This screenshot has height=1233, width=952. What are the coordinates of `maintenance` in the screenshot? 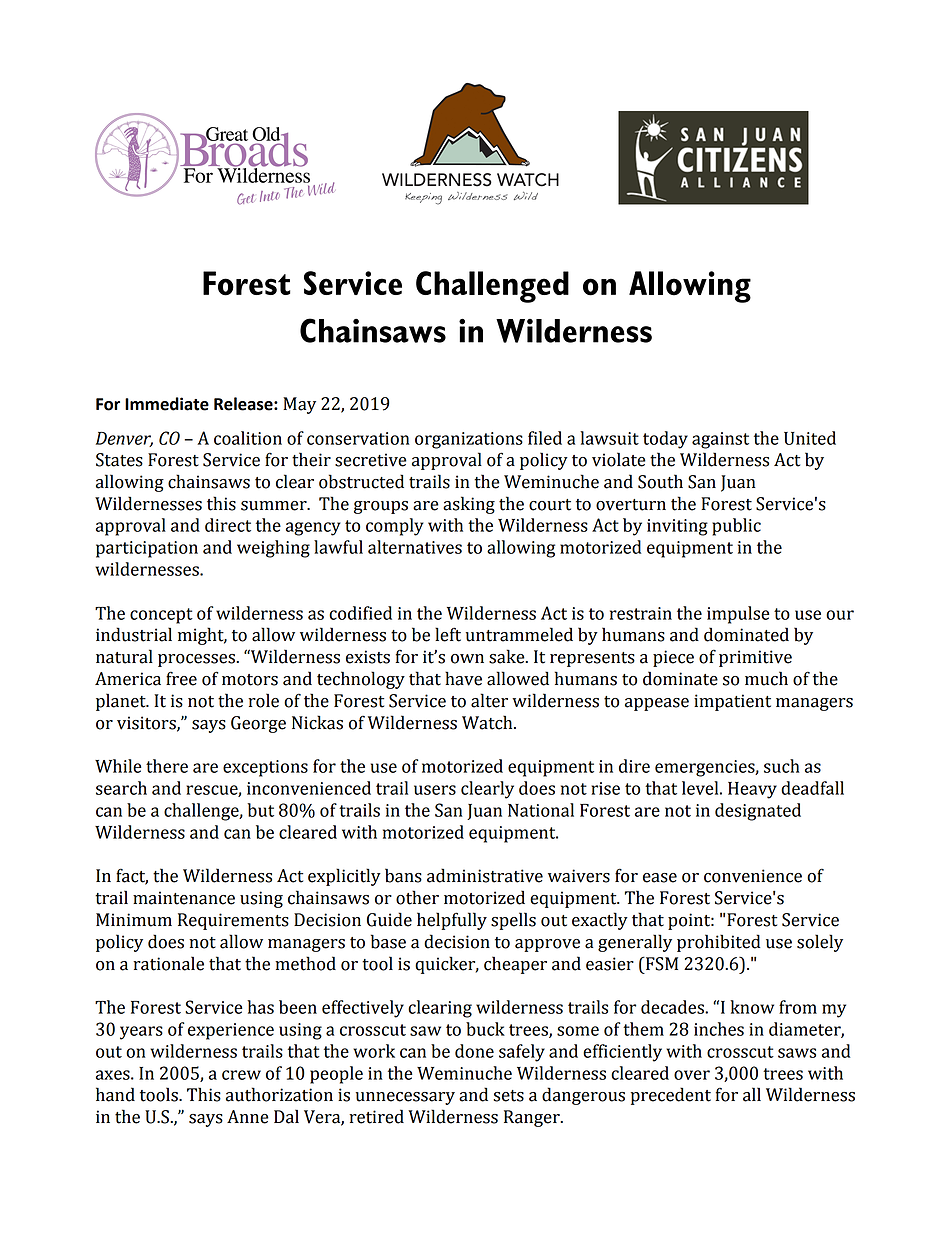 It's located at (184, 898).
